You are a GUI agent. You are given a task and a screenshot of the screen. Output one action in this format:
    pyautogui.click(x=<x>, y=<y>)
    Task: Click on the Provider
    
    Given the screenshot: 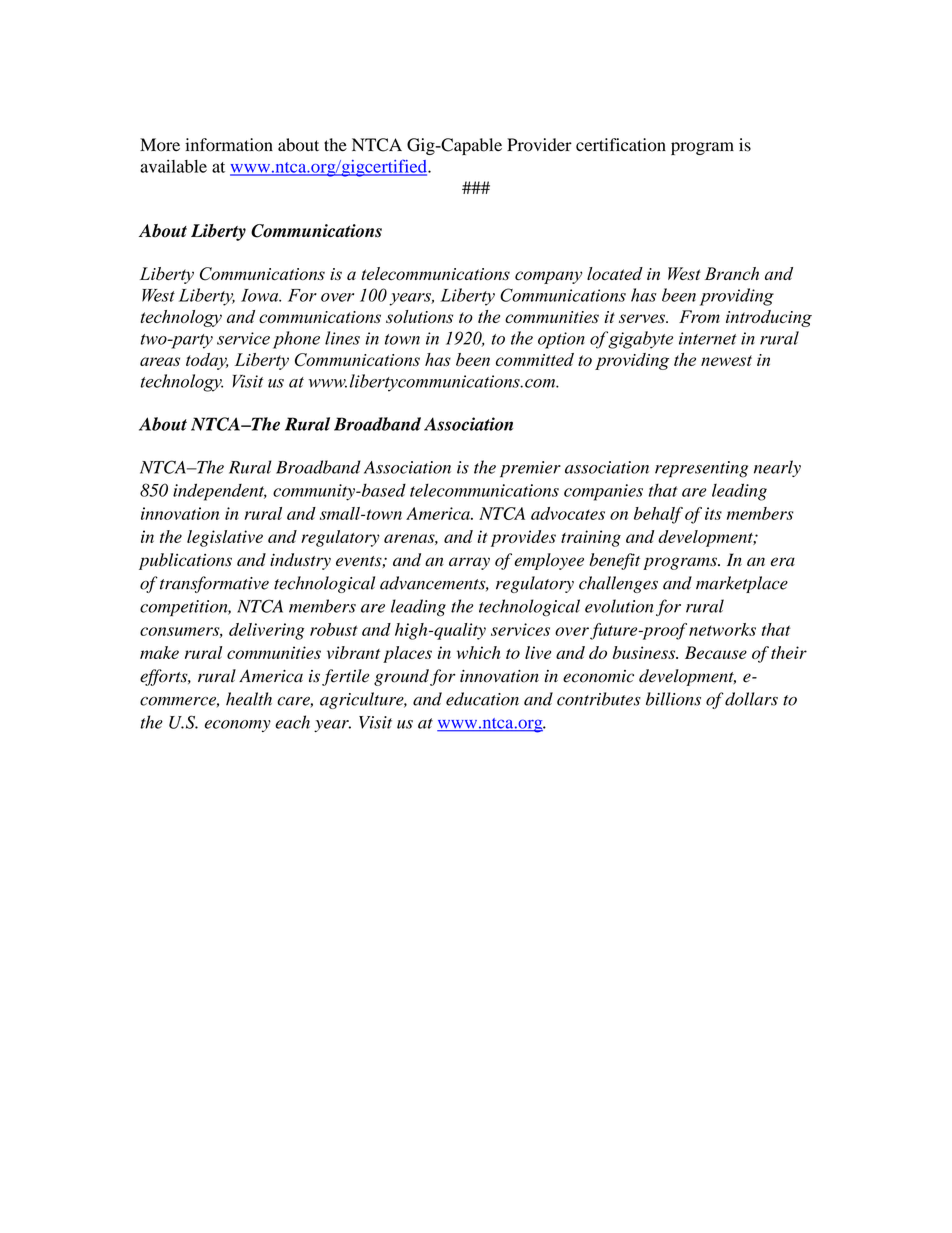 What is the action you would take?
    pyautogui.click(x=539, y=145)
